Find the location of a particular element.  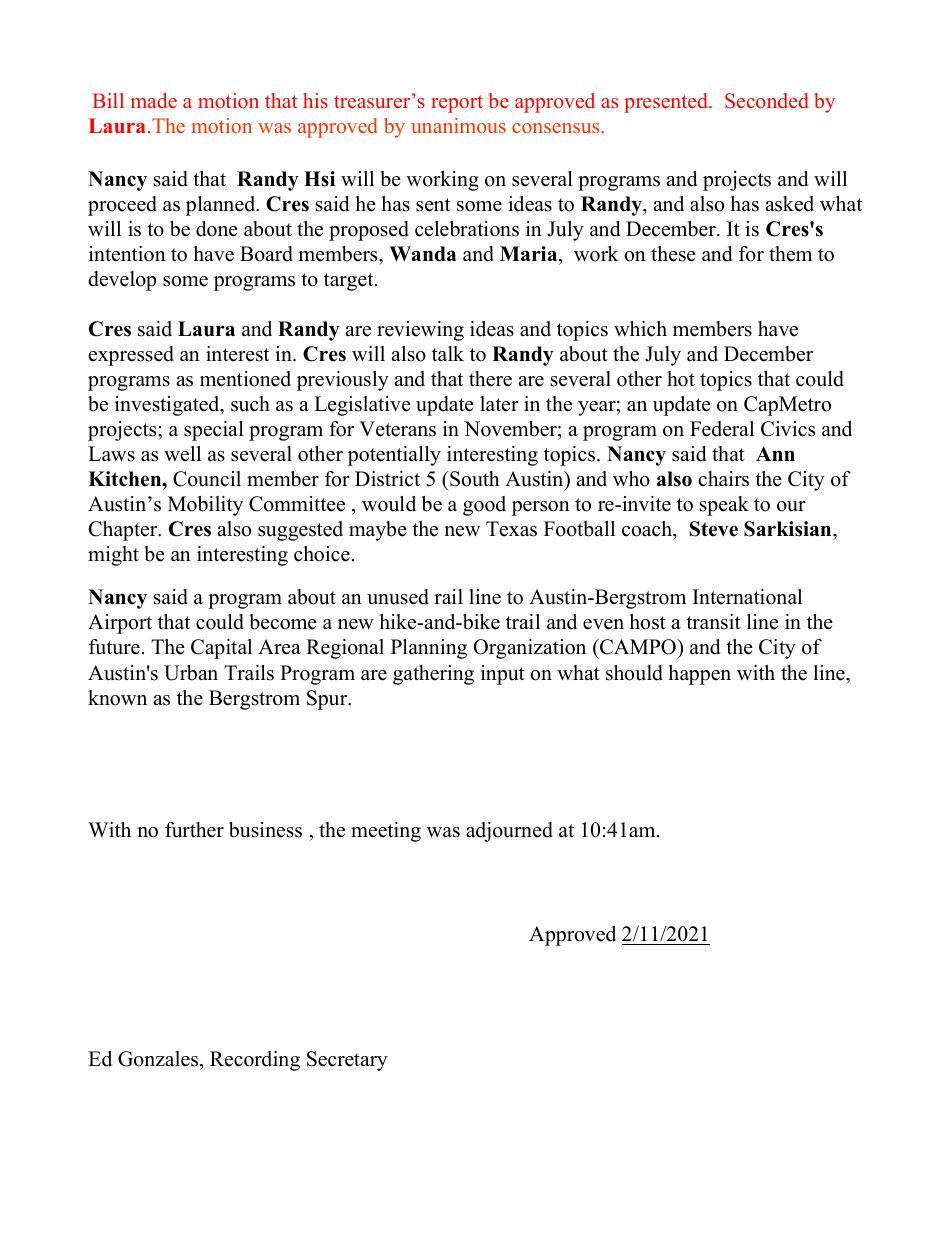

made is located at coordinates (154, 100).
